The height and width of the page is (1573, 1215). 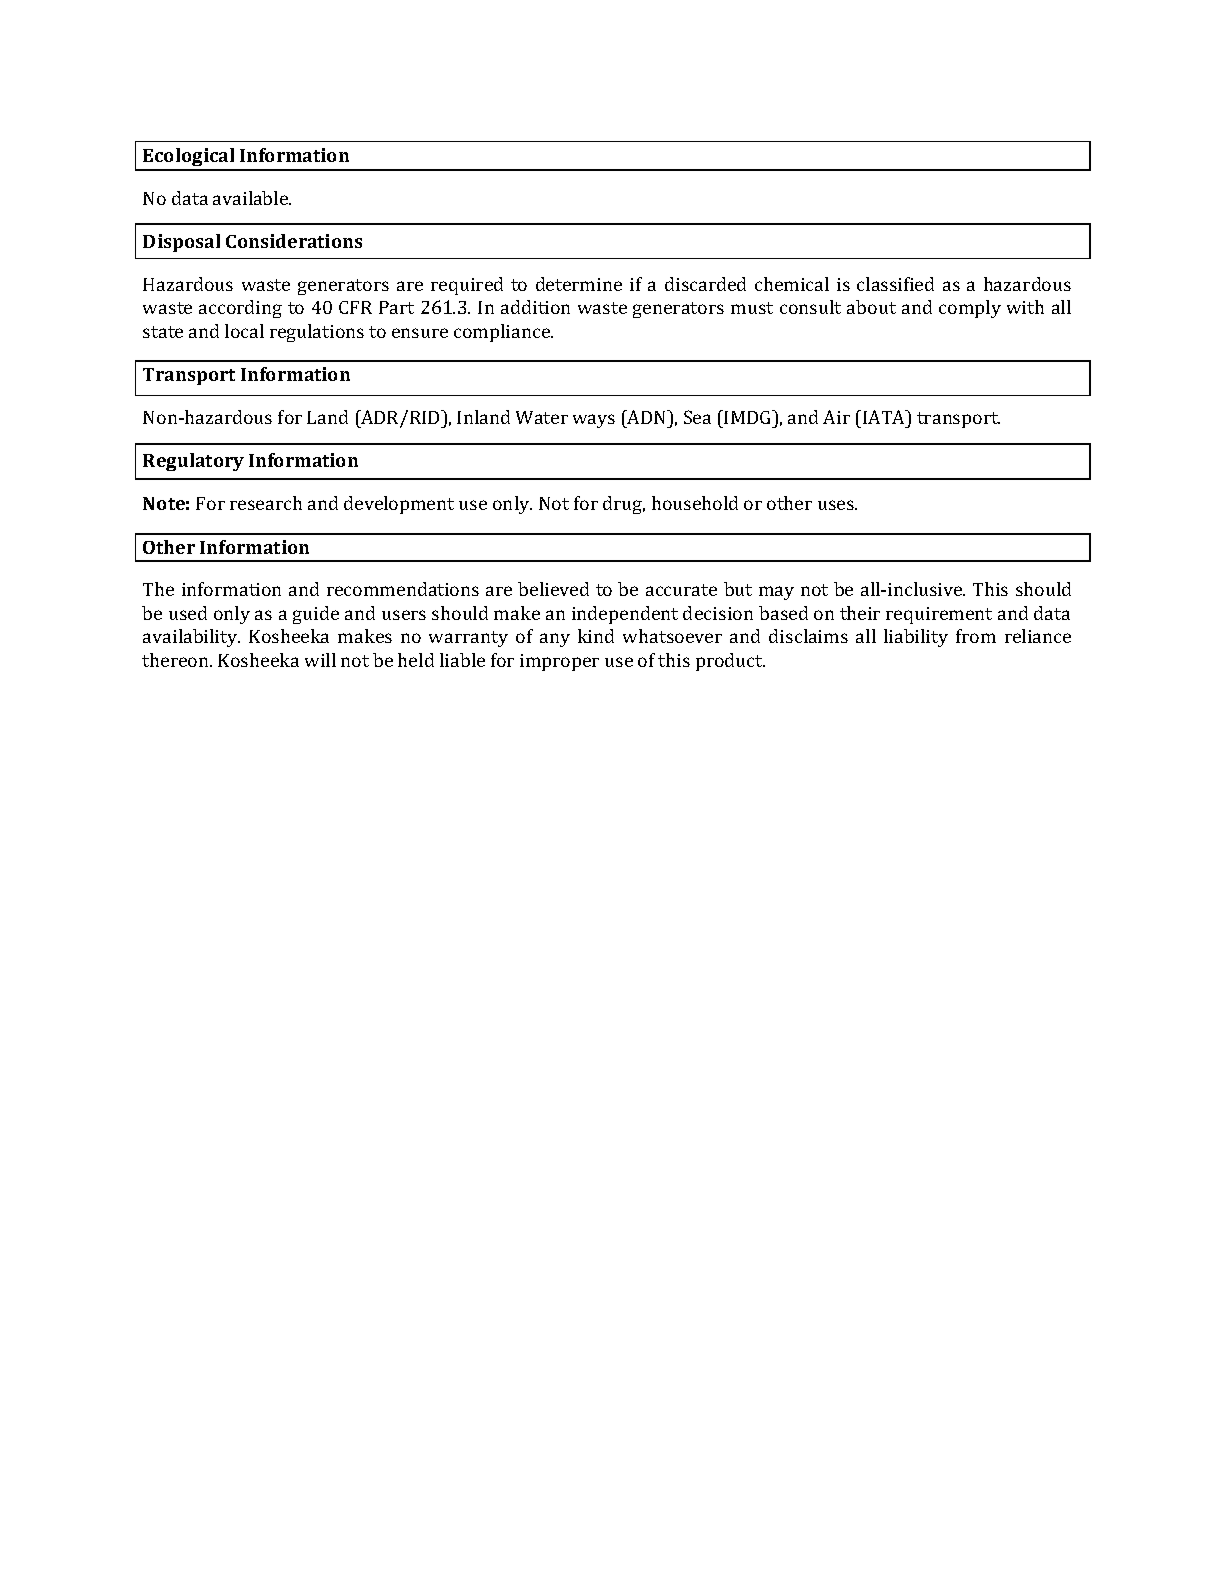 What do you see at coordinates (252, 198) in the page?
I see `available` at bounding box center [252, 198].
